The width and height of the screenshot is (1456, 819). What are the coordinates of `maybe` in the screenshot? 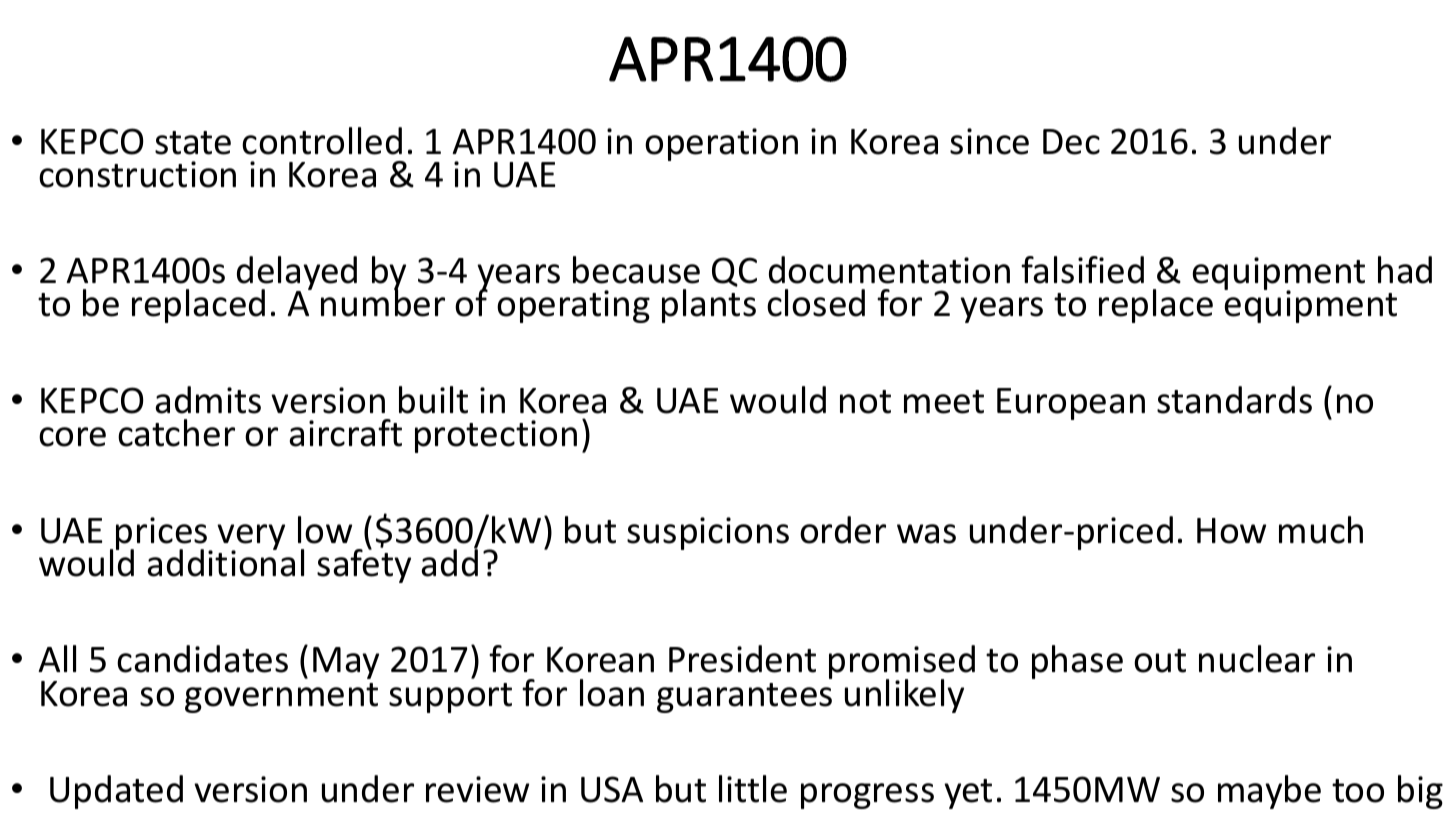 It's located at (1269, 792).
